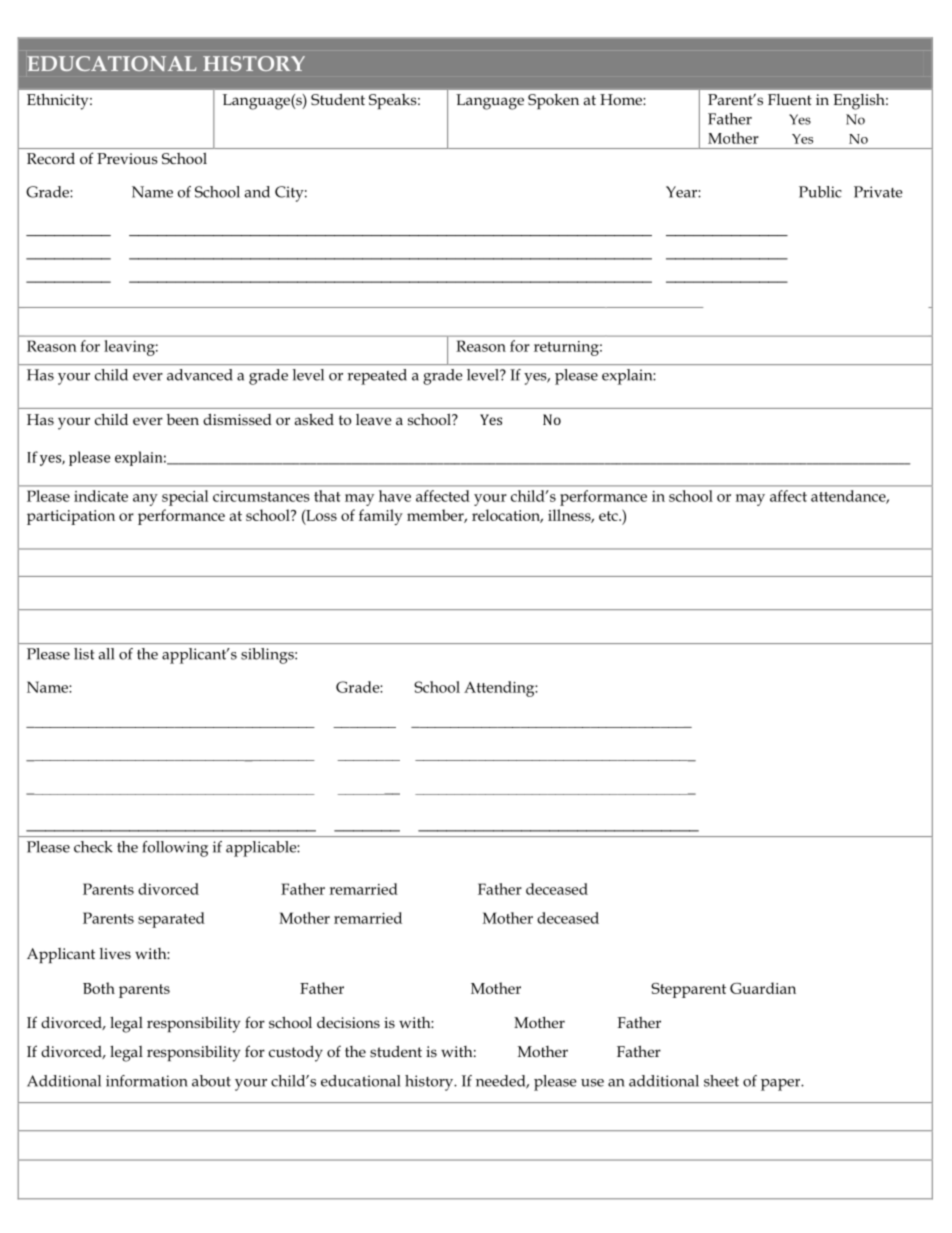 Image resolution: width=952 pixels, height=1233 pixels. What do you see at coordinates (553, 101) in the document?
I see `Spoken` at bounding box center [553, 101].
